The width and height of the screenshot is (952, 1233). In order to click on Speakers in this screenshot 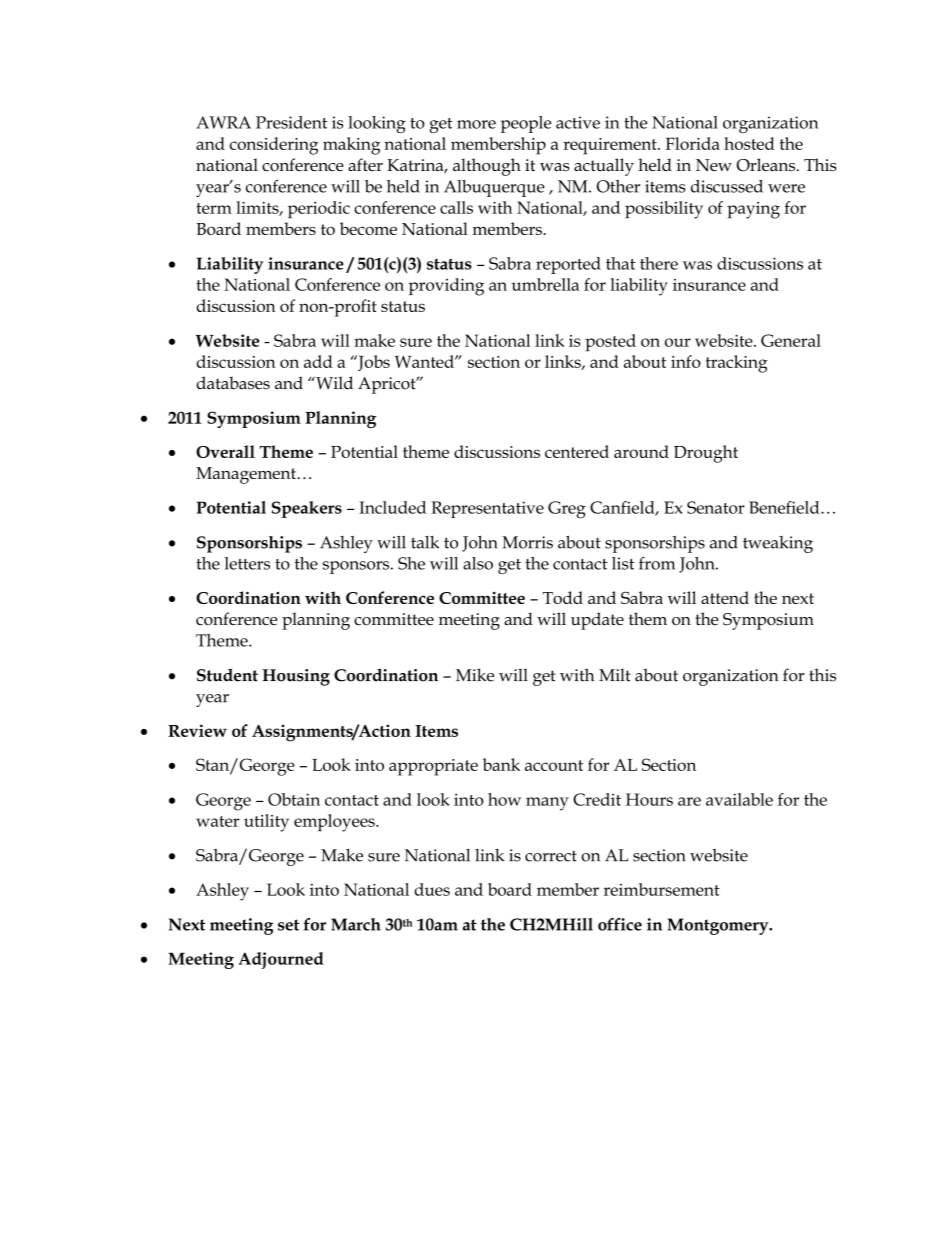, I will do `click(307, 509)`.
